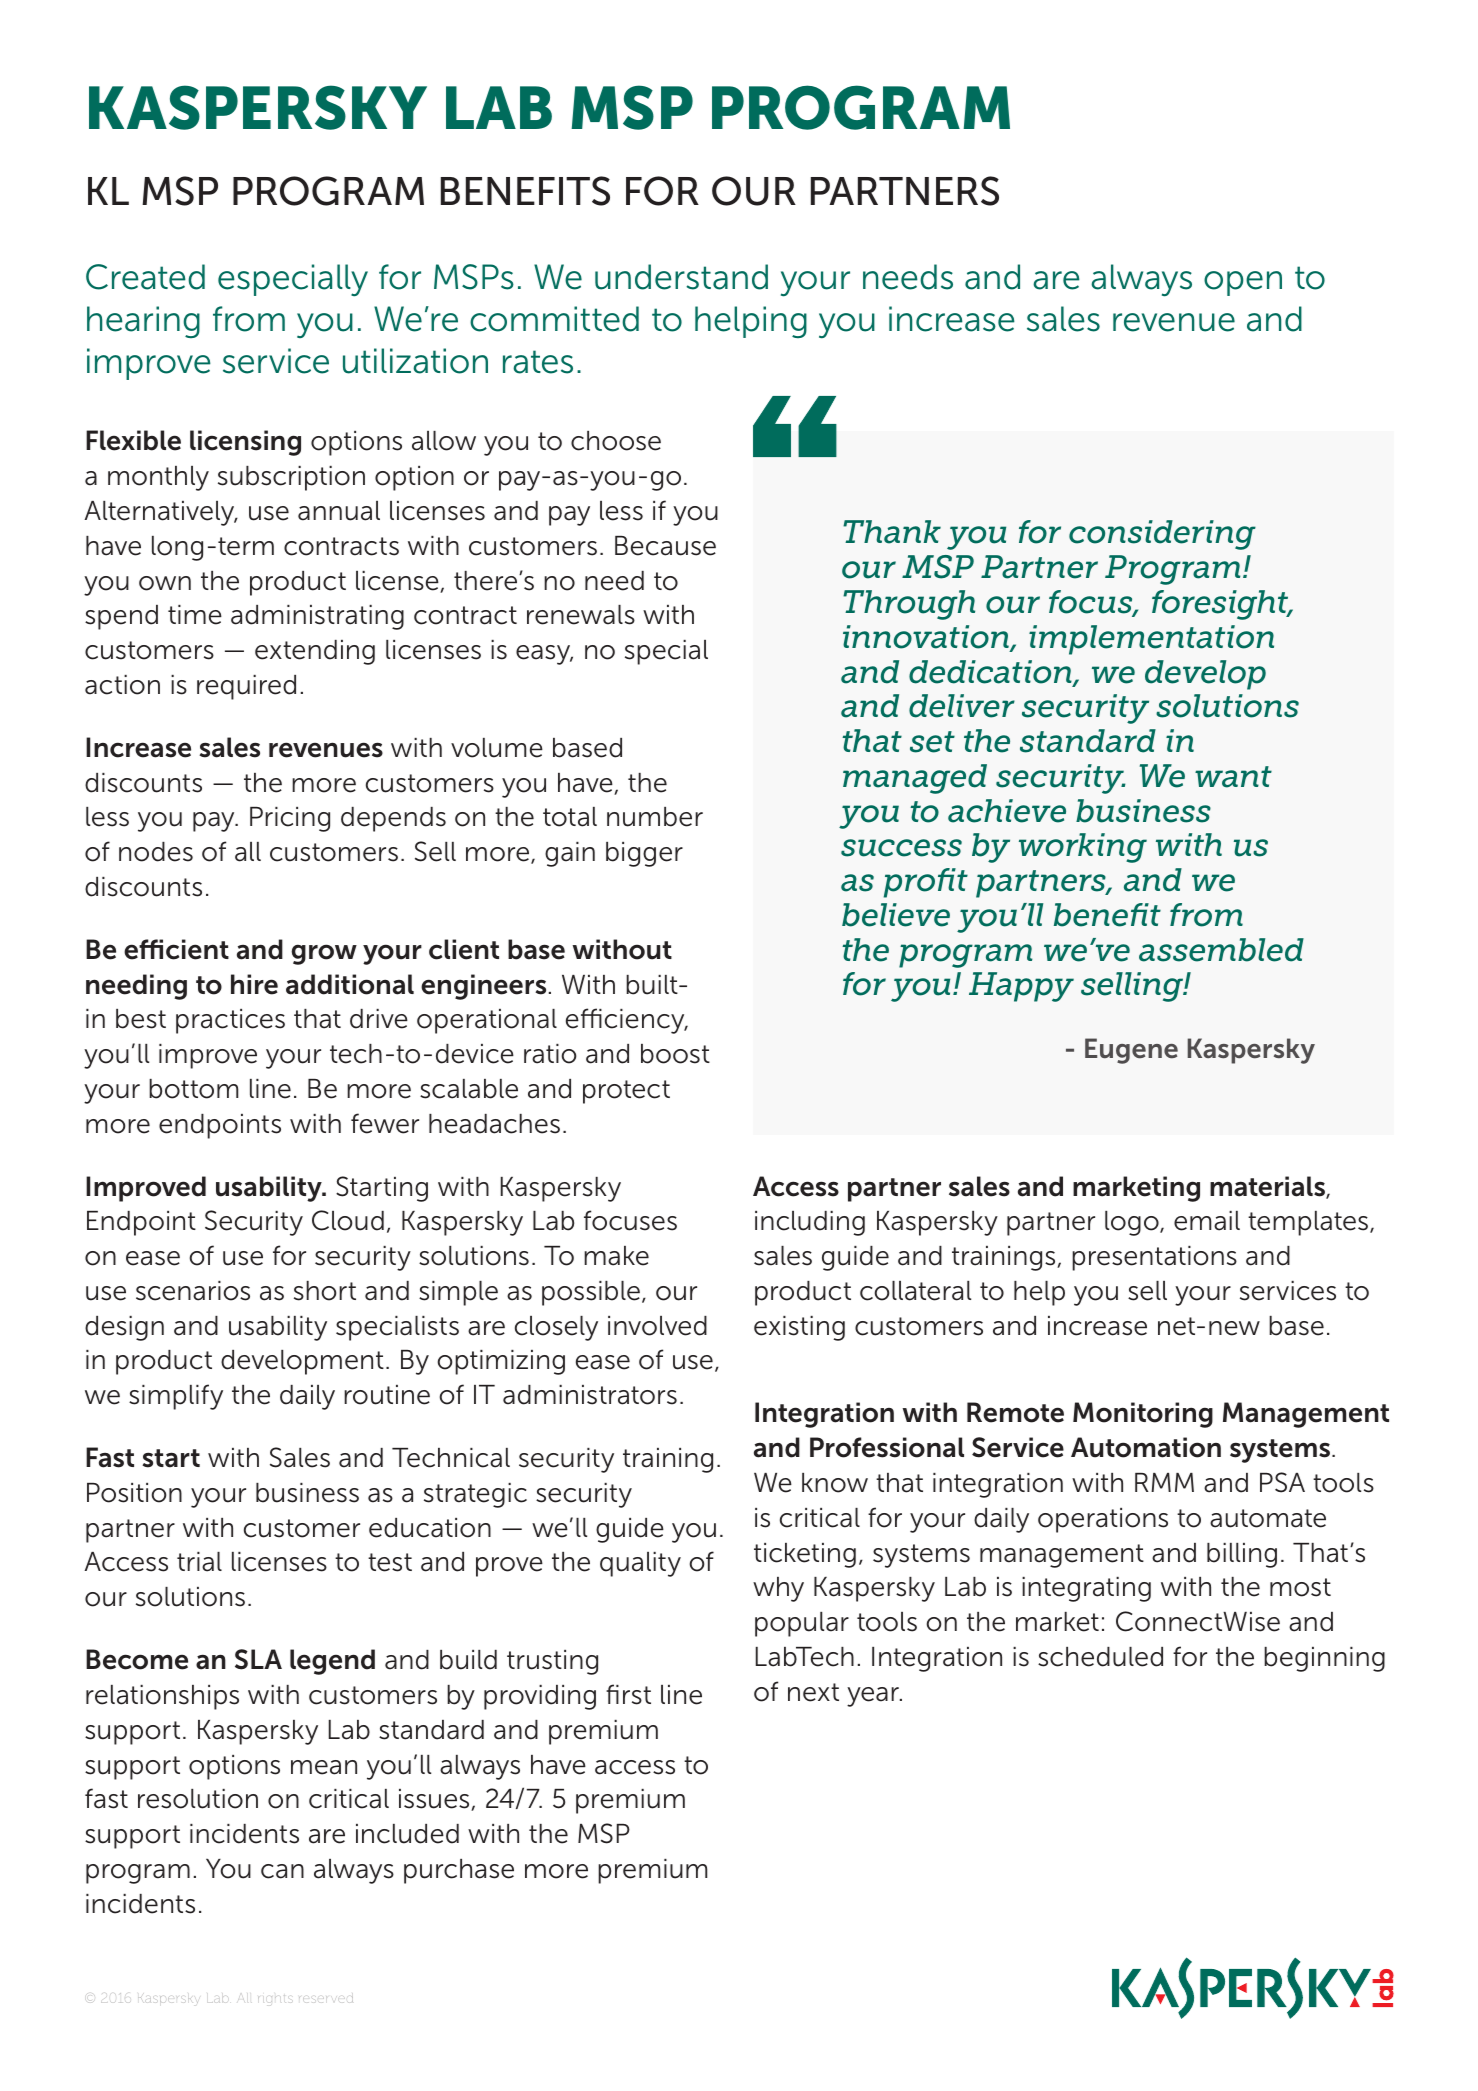  Describe the element at coordinates (193, 1089) in the page. I see `bottom` at that location.
